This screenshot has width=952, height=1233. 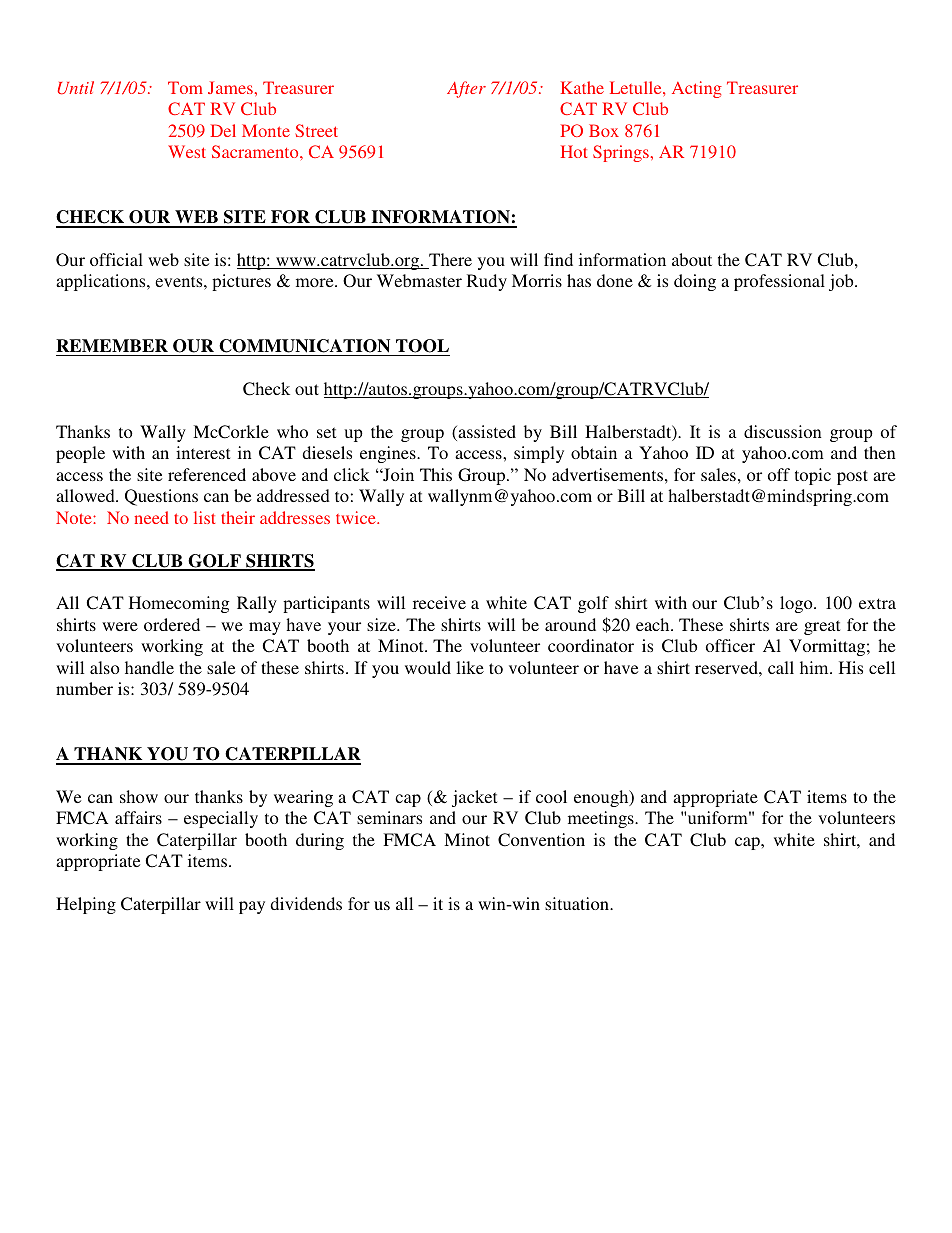 I want to click on Rudy, so click(x=487, y=282).
